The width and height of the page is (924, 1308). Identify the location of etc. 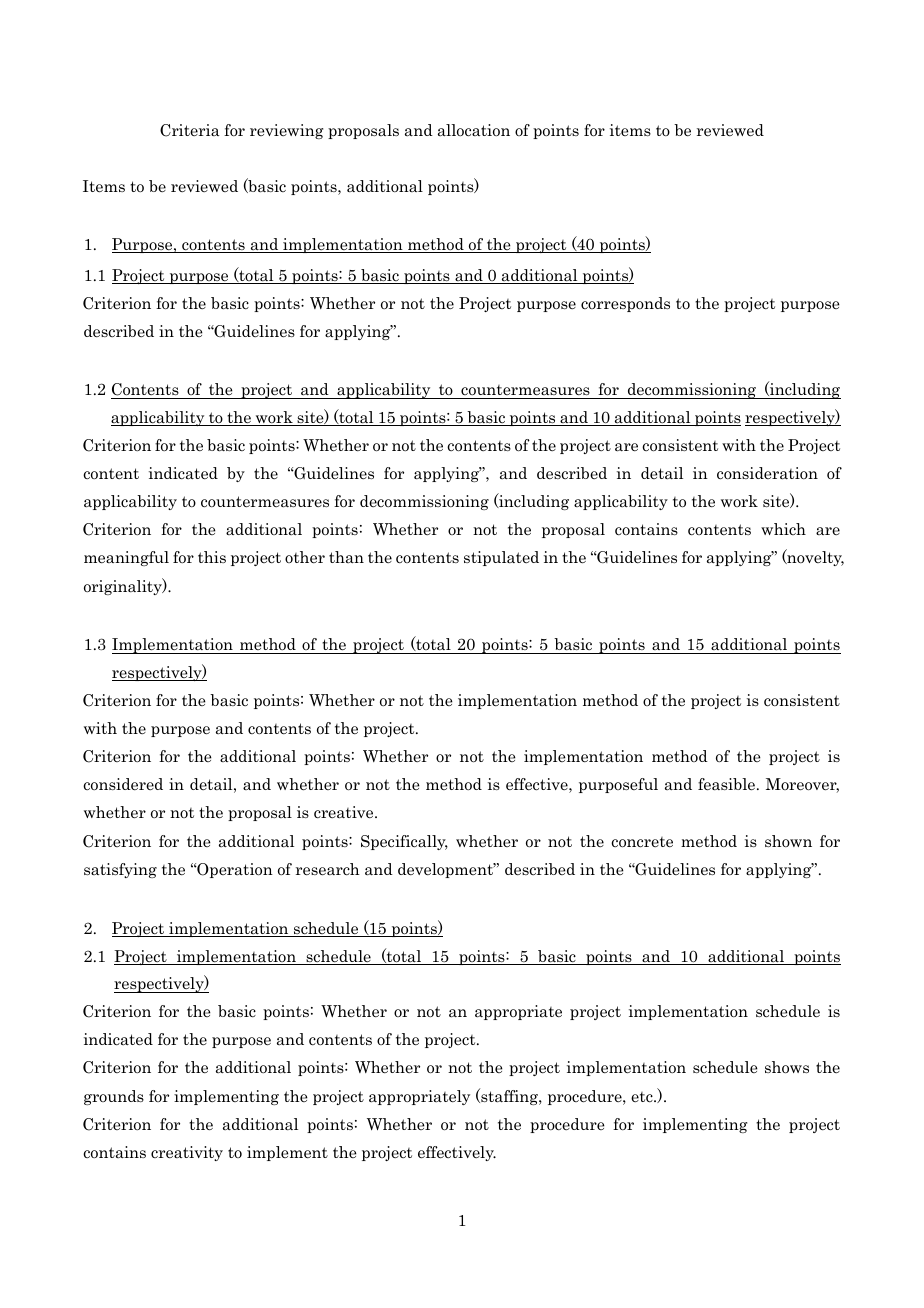
(643, 1097).
